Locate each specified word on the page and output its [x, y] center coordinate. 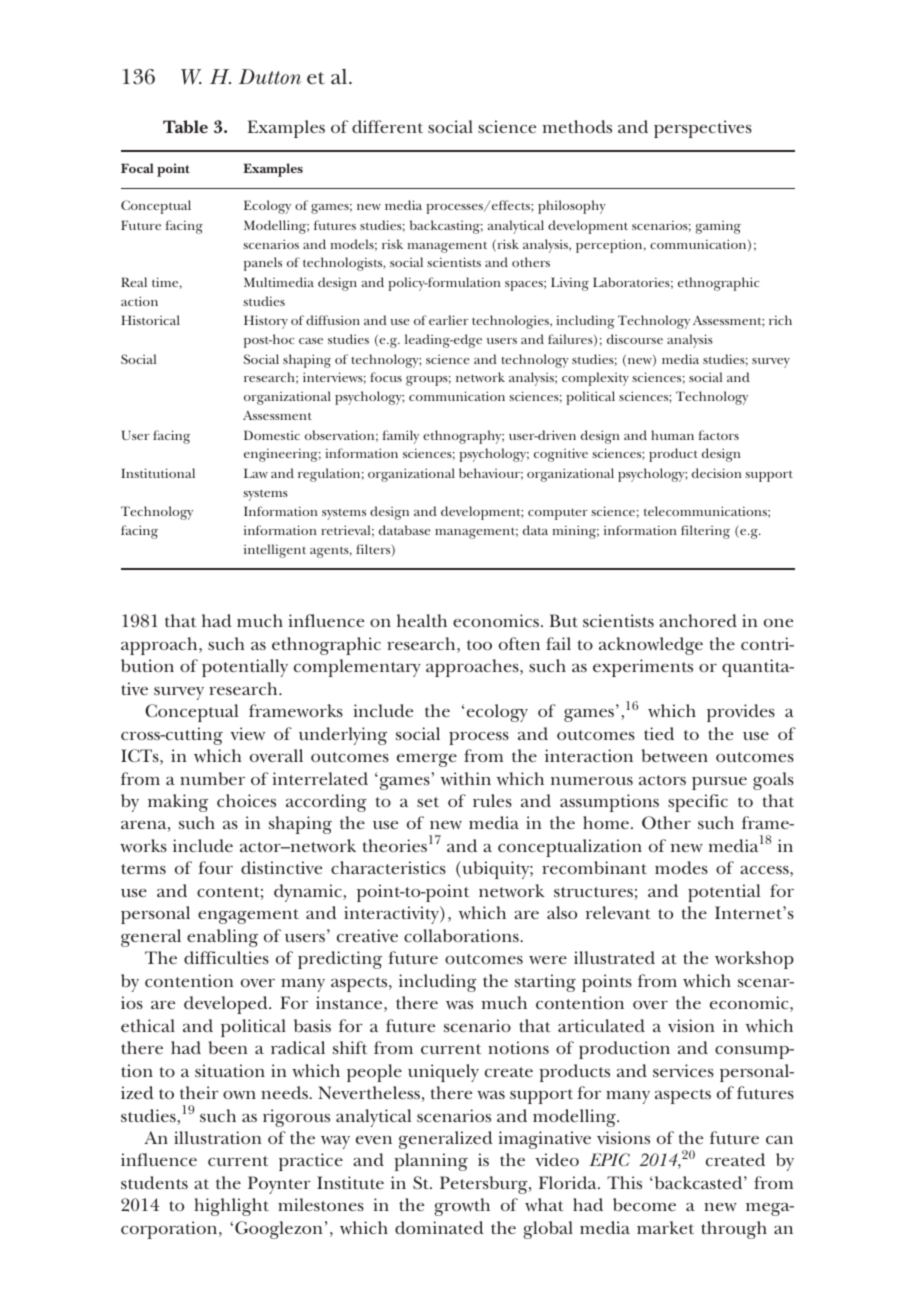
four [215, 867]
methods [577, 126]
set [428, 802]
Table [185, 126]
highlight [231, 1207]
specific [698, 803]
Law [256, 473]
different [387, 126]
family [401, 437]
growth [462, 1207]
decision [716, 473]
